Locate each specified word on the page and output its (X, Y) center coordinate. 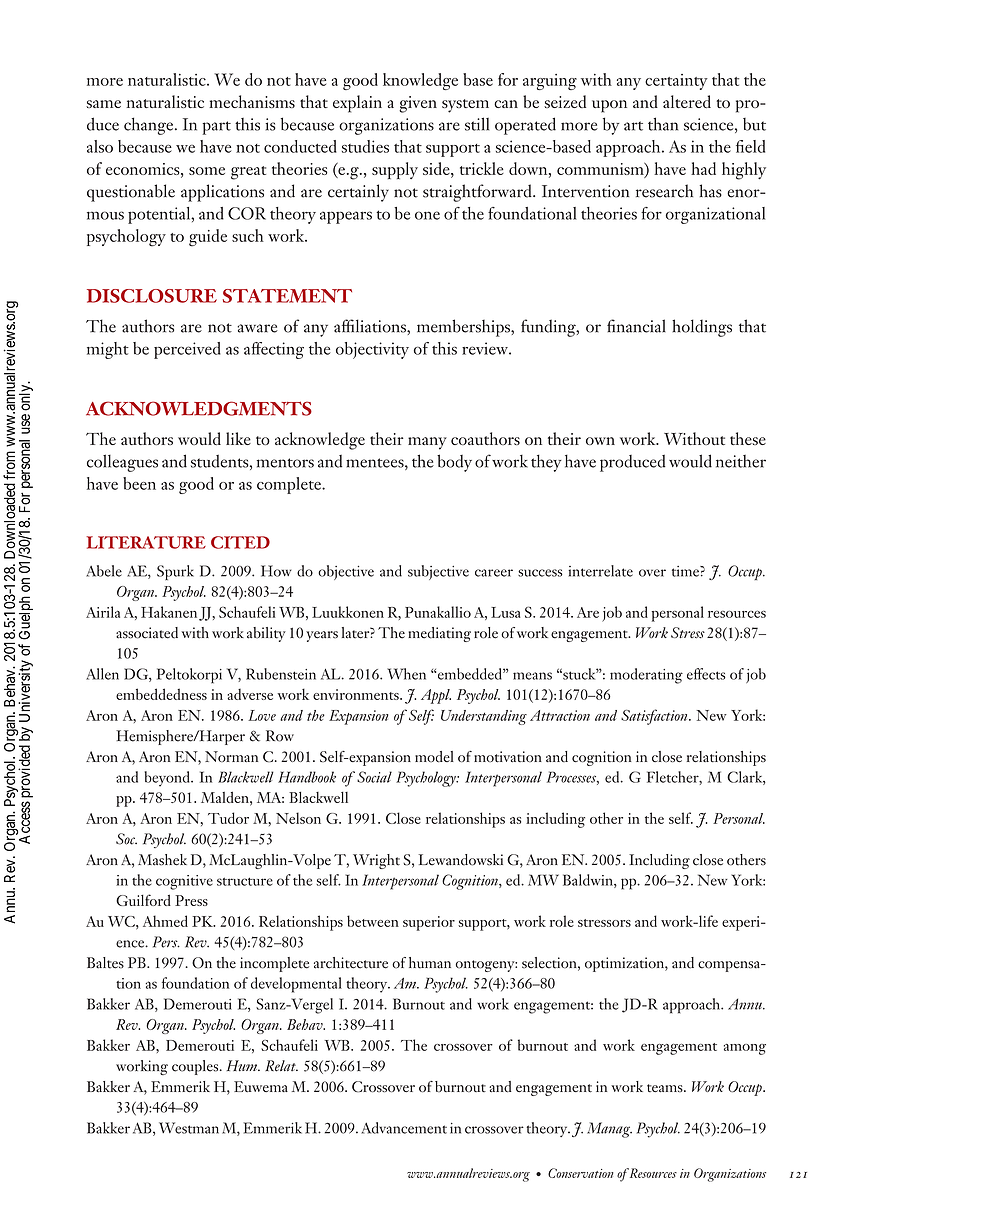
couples (196, 1067)
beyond (168, 779)
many (427, 443)
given (418, 104)
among (745, 1049)
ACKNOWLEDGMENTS (199, 408)
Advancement (404, 1128)
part (216, 128)
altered (687, 101)
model (434, 757)
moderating (646, 676)
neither (741, 461)
